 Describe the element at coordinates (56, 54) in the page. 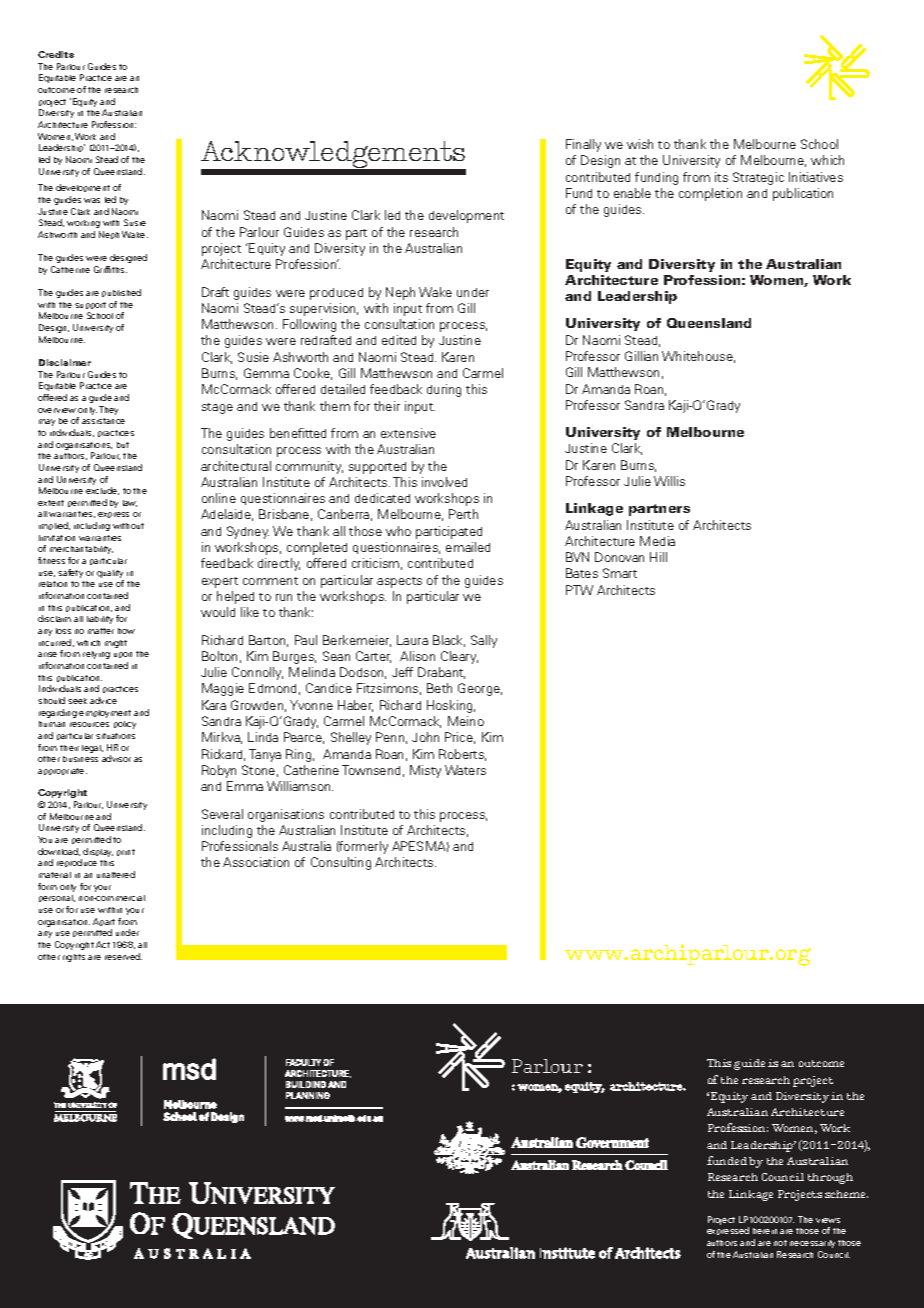

I see `Credits` at that location.
